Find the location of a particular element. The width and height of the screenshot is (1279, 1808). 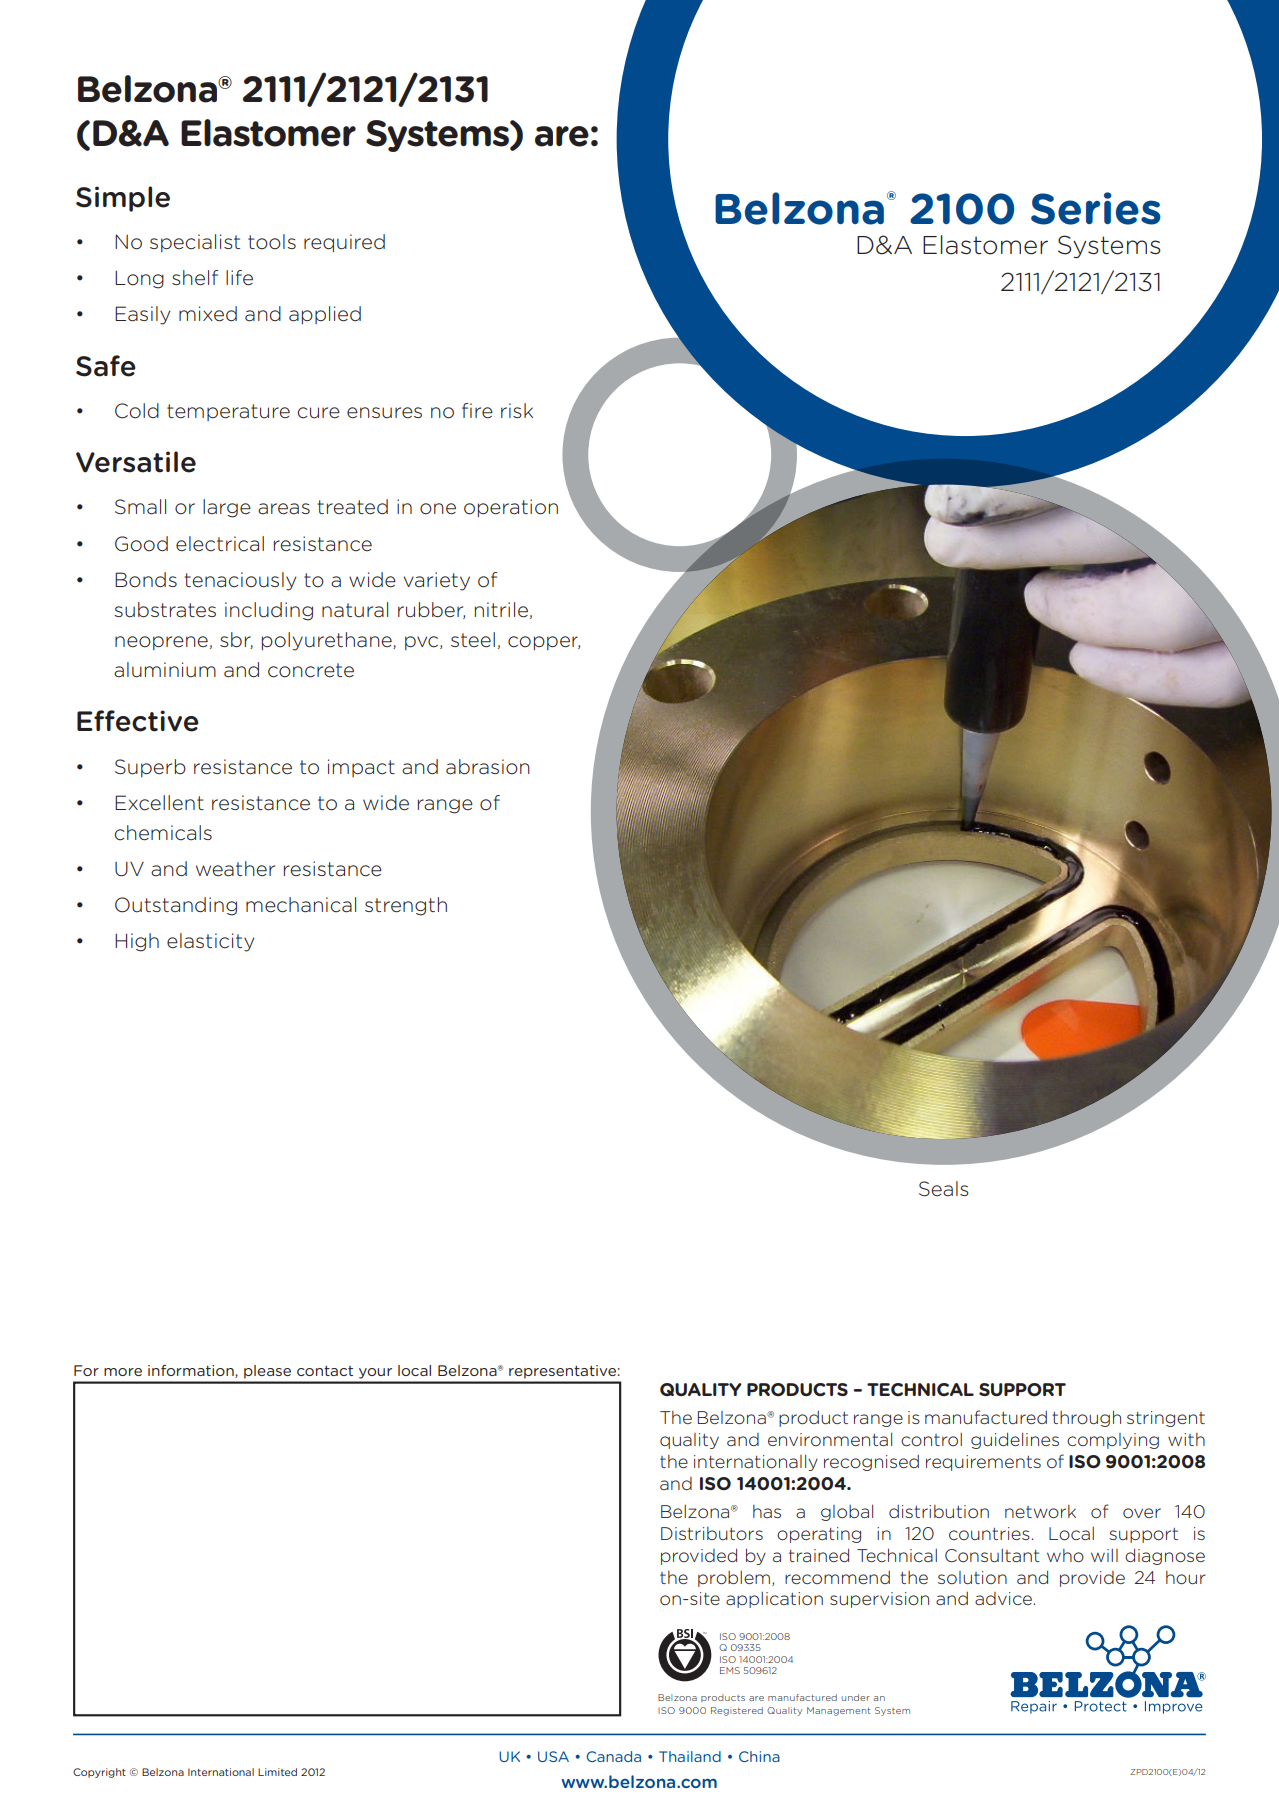

advice is located at coordinates (1004, 1598).
